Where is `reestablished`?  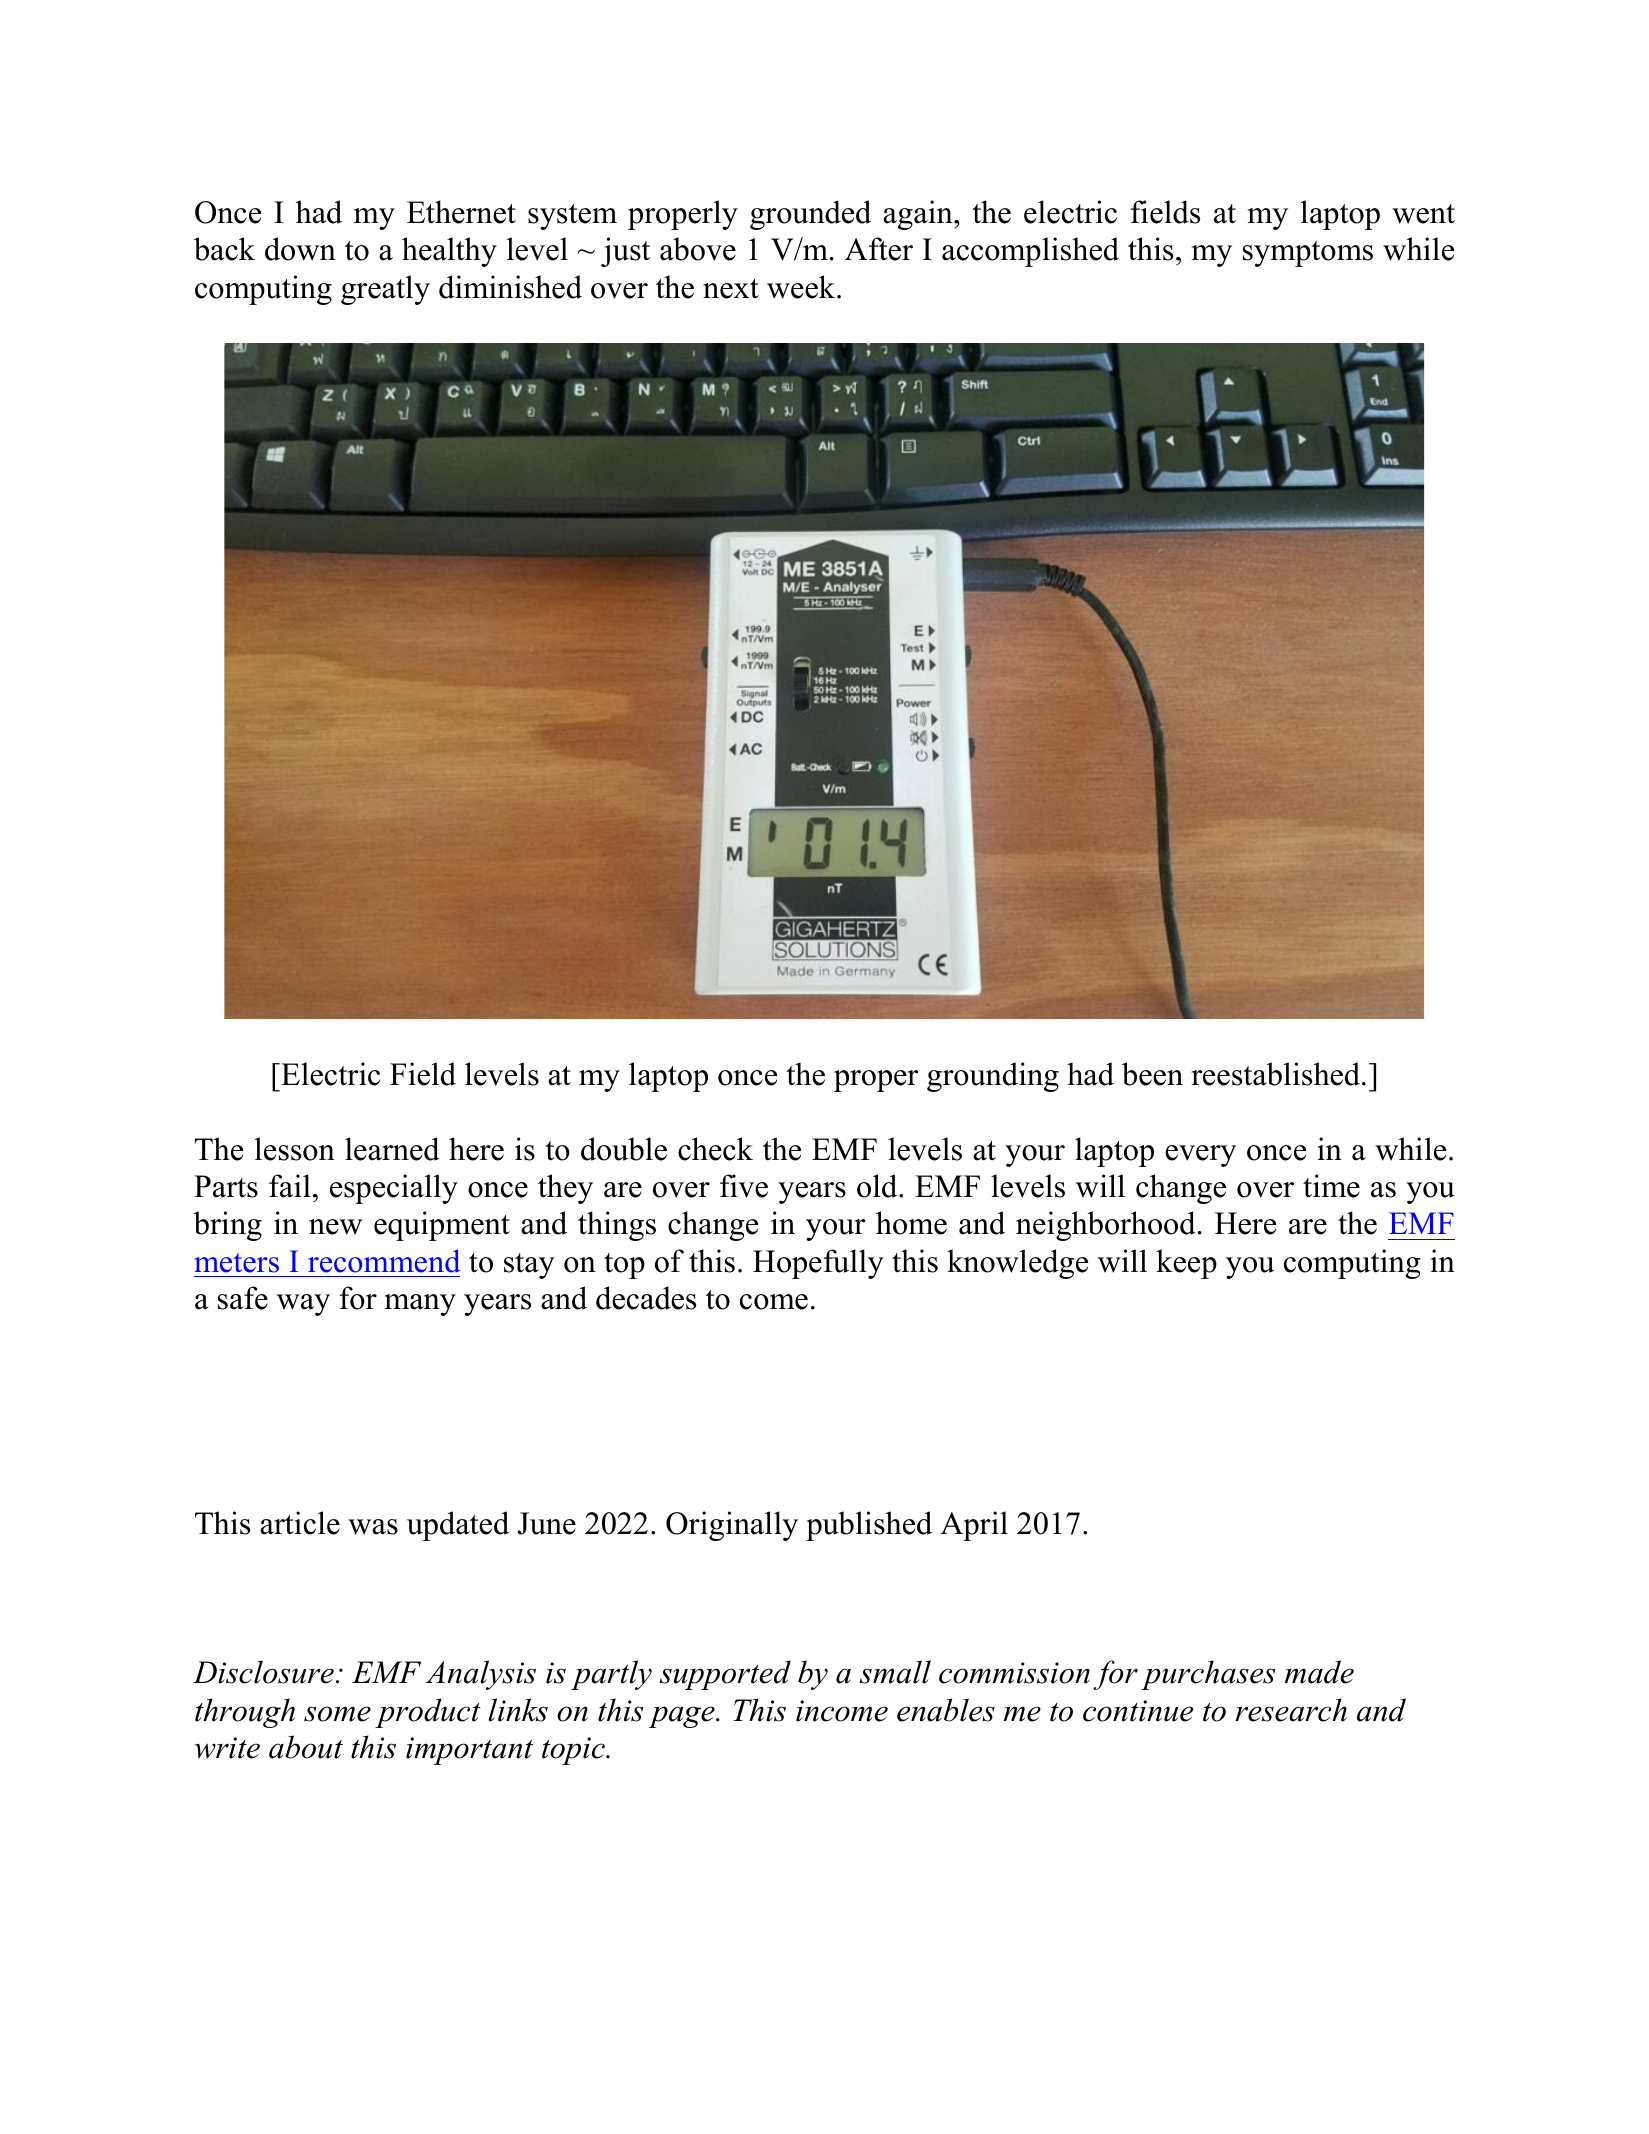 reestablished is located at coordinates (1277, 1074).
